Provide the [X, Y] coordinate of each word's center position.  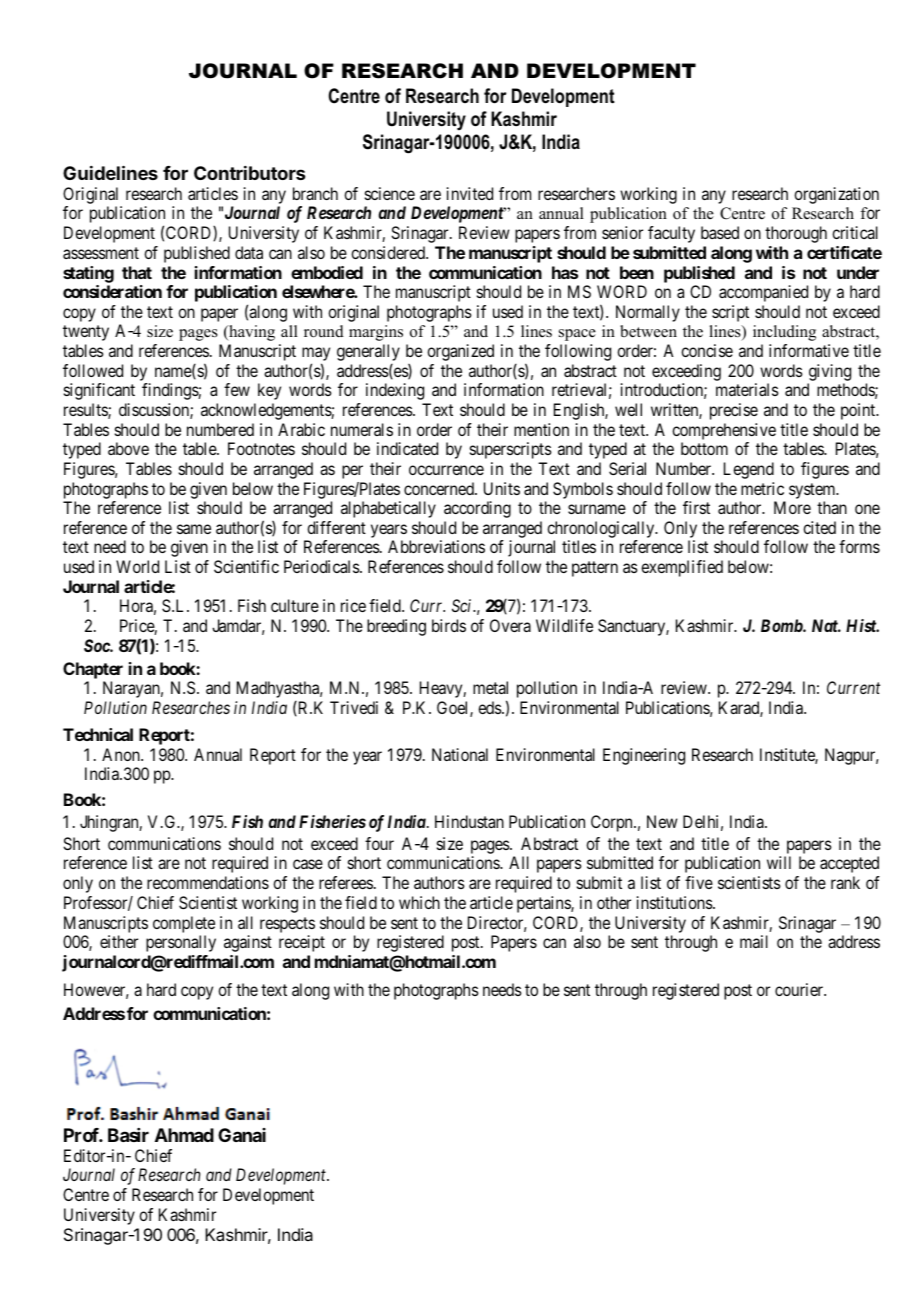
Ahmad [184, 1135]
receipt [302, 943]
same [194, 529]
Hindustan [469, 821]
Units [502, 488]
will [779, 862]
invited [470, 193]
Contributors [249, 173]
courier [800, 989]
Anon [122, 754]
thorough [796, 234]
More [792, 507]
